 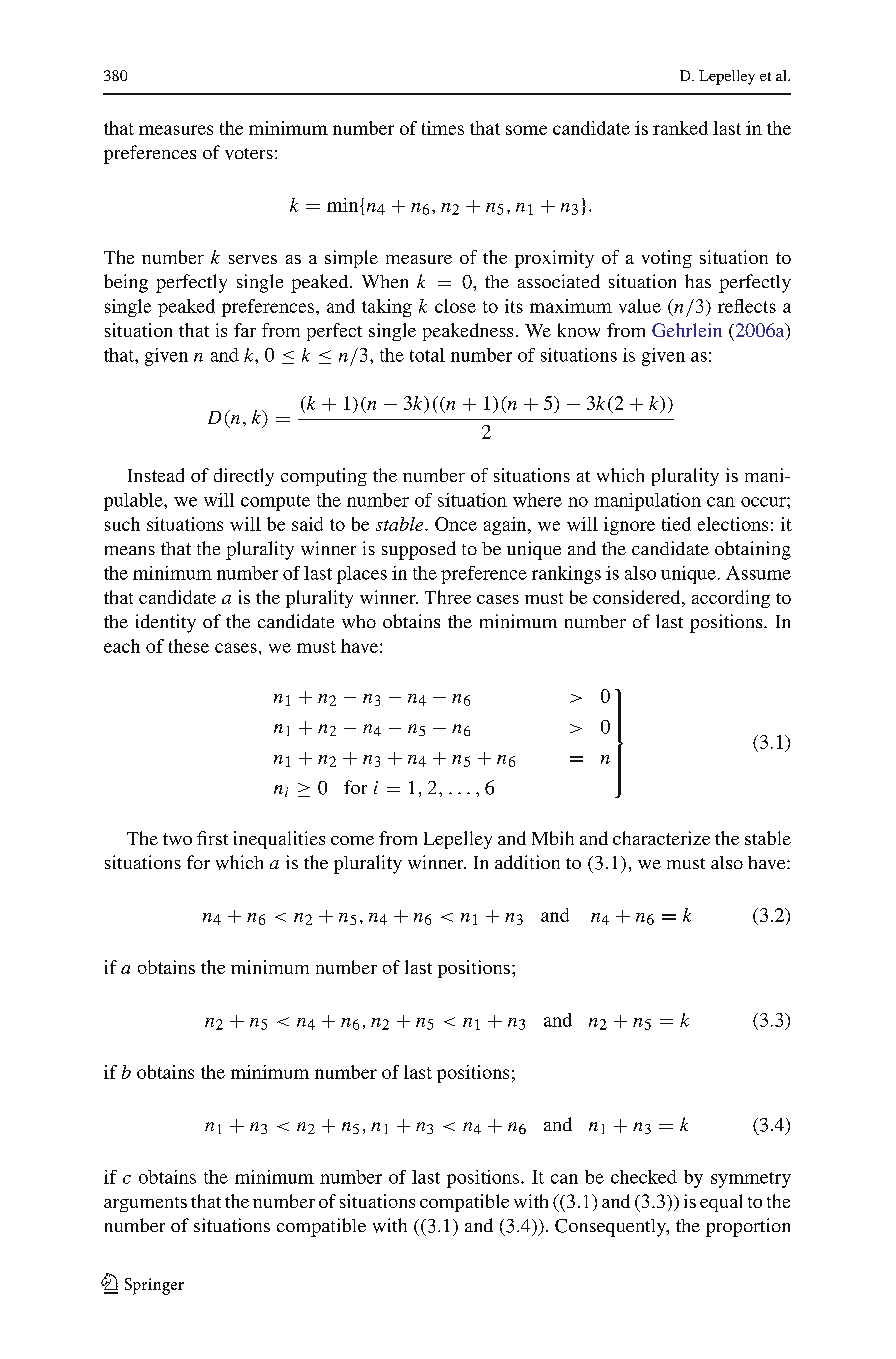 What do you see at coordinates (212, 838) in the image?
I see `first` at bounding box center [212, 838].
